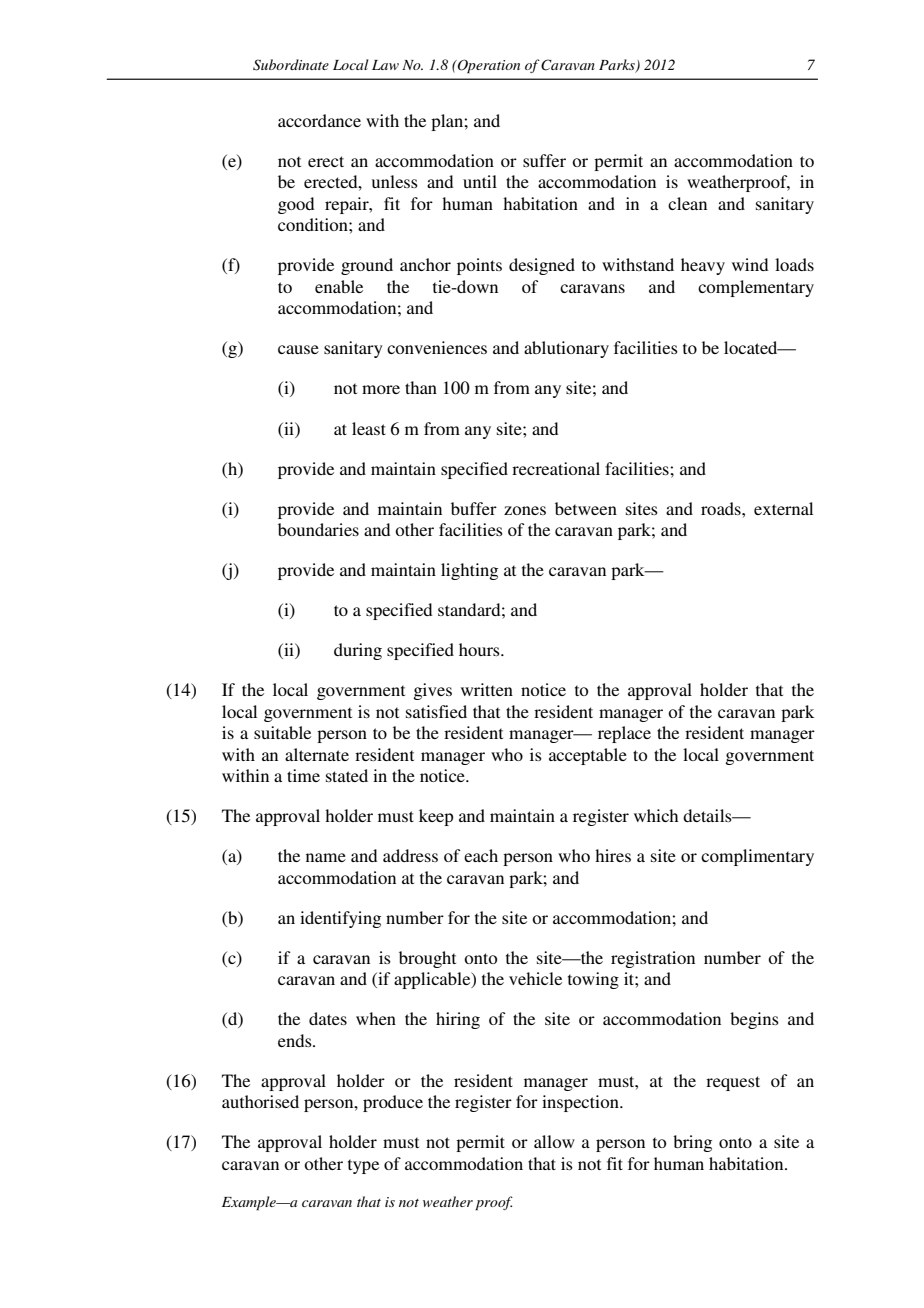 Image resolution: width=924 pixels, height=1308 pixels. What do you see at coordinates (687, 203) in the document?
I see `clean` at bounding box center [687, 203].
